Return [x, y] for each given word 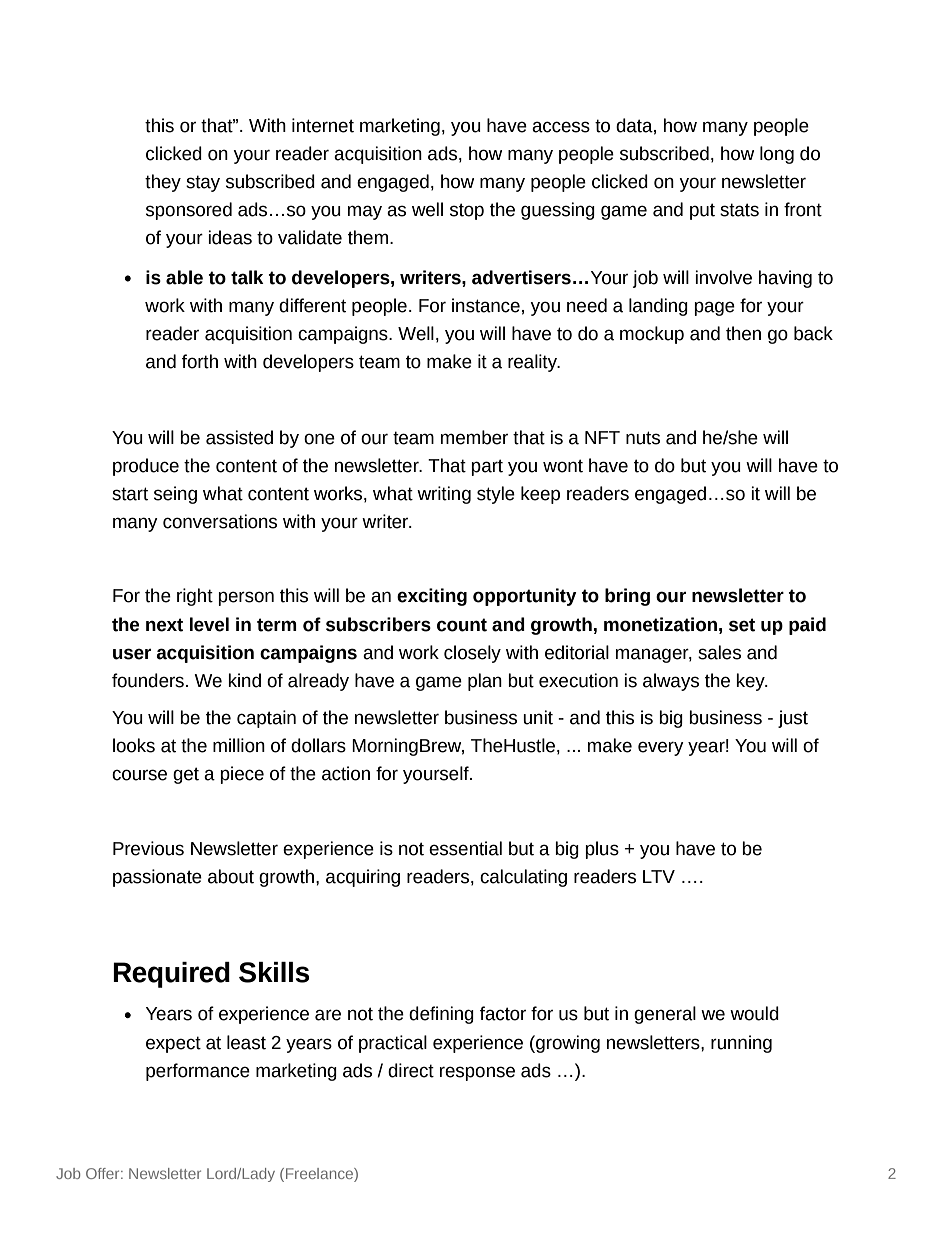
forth [200, 361]
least [246, 1042]
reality [534, 363]
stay [203, 183]
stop [467, 211]
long [777, 155]
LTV [659, 876]
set [742, 625]
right [195, 597]
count [462, 625]
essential [465, 848]
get [186, 775]
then [743, 333]
